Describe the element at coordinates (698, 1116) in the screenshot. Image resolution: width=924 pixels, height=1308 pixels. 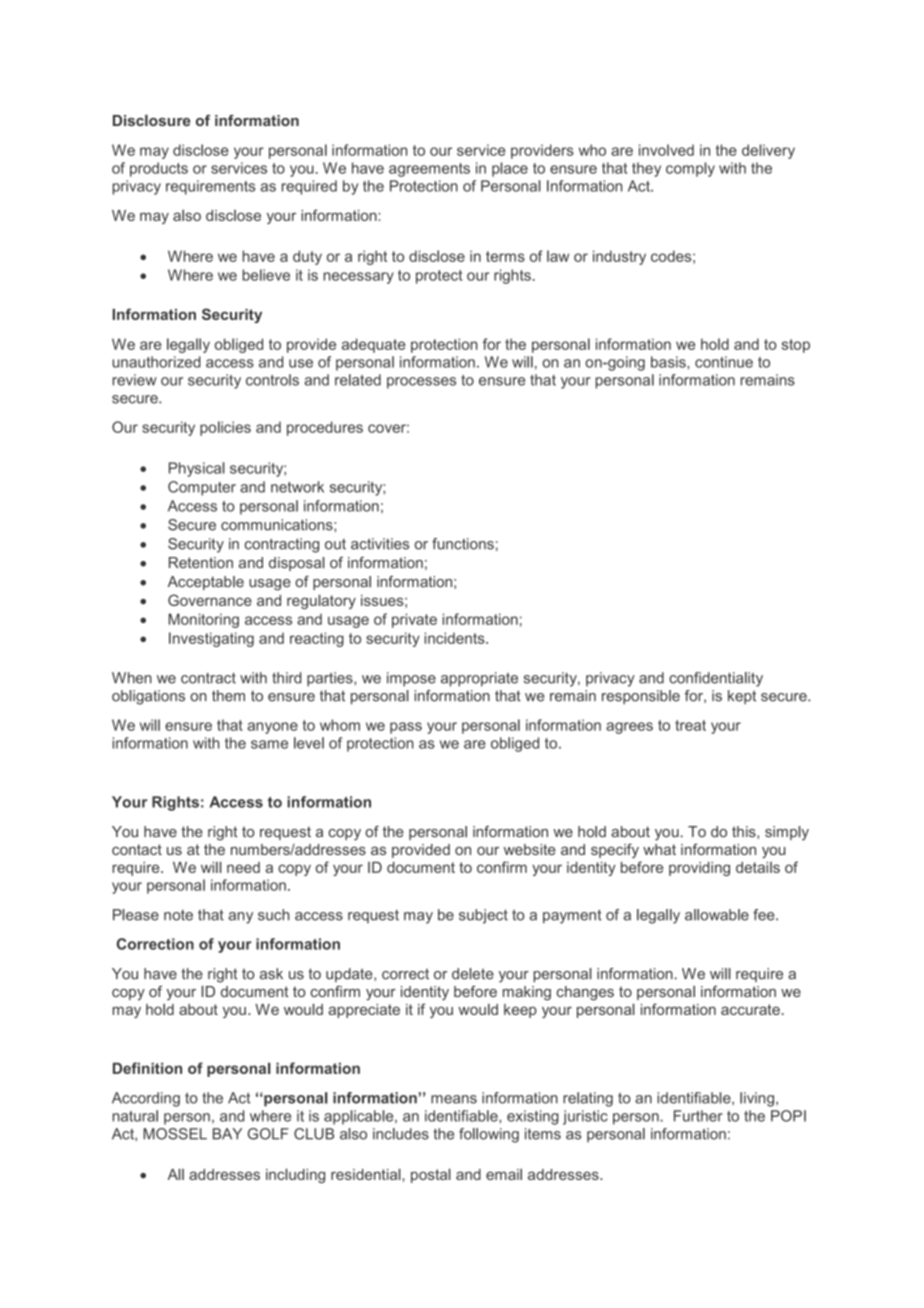
I see `Further` at that location.
